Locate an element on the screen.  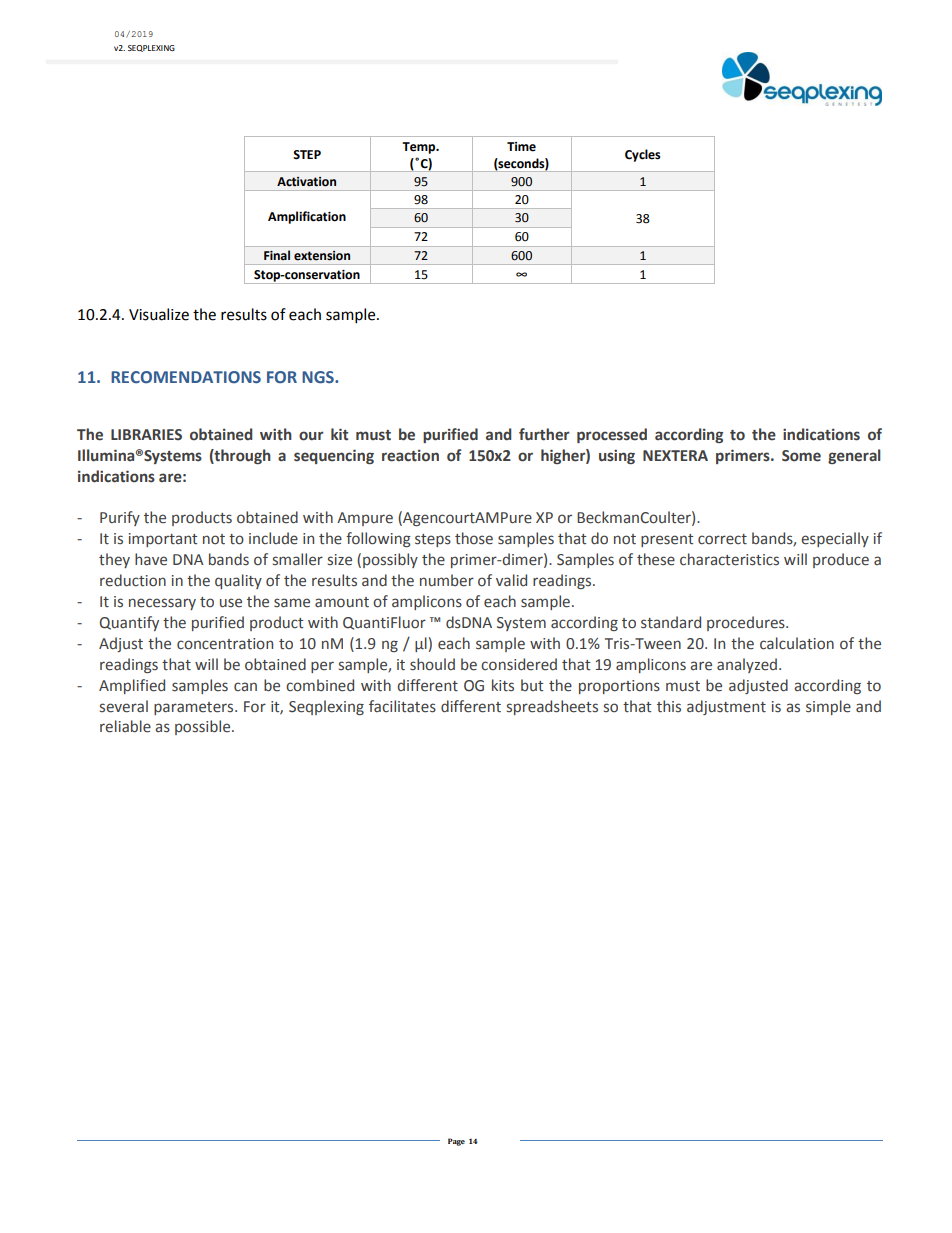
simple is located at coordinates (828, 707).
